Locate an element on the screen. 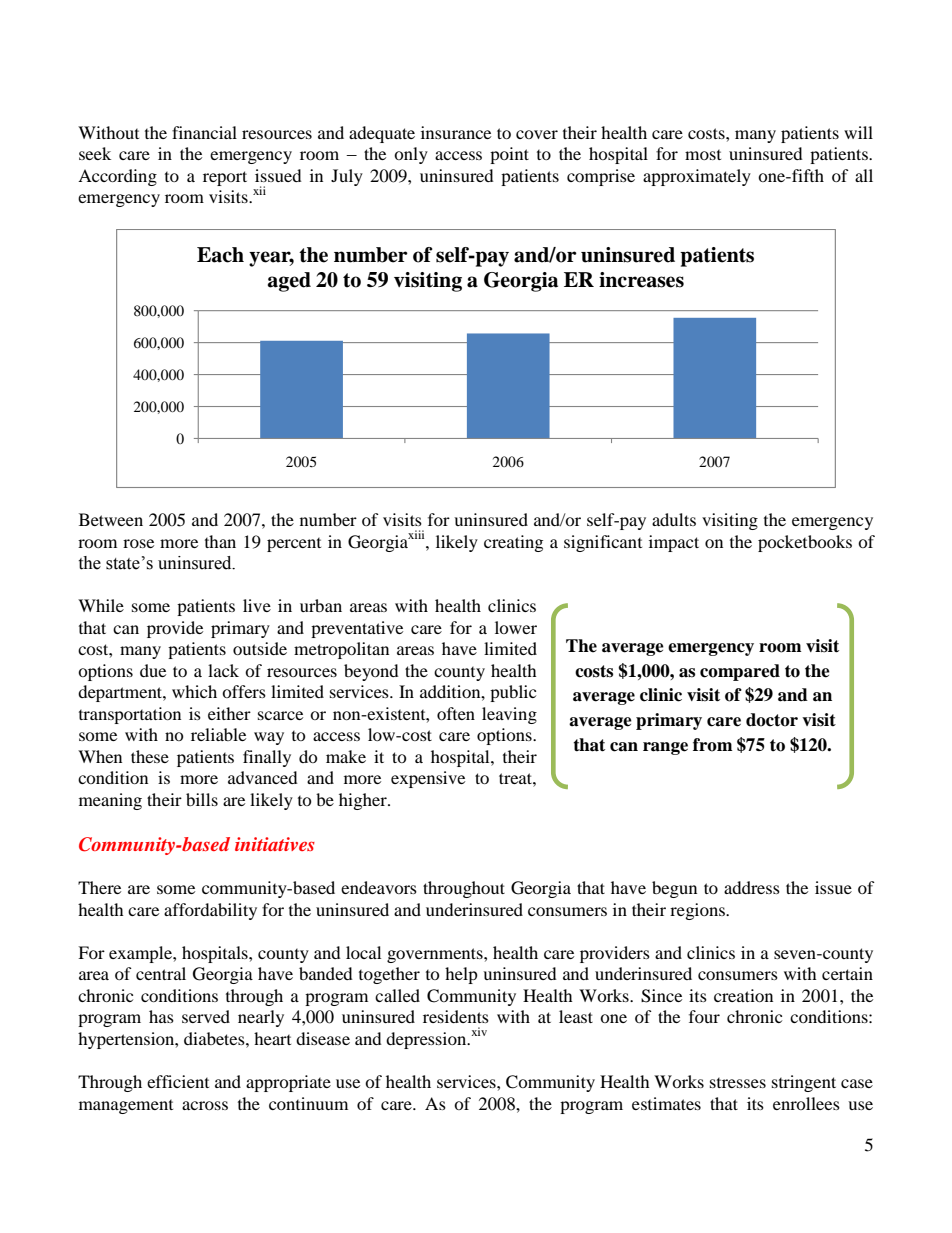  most is located at coordinates (703, 155).
